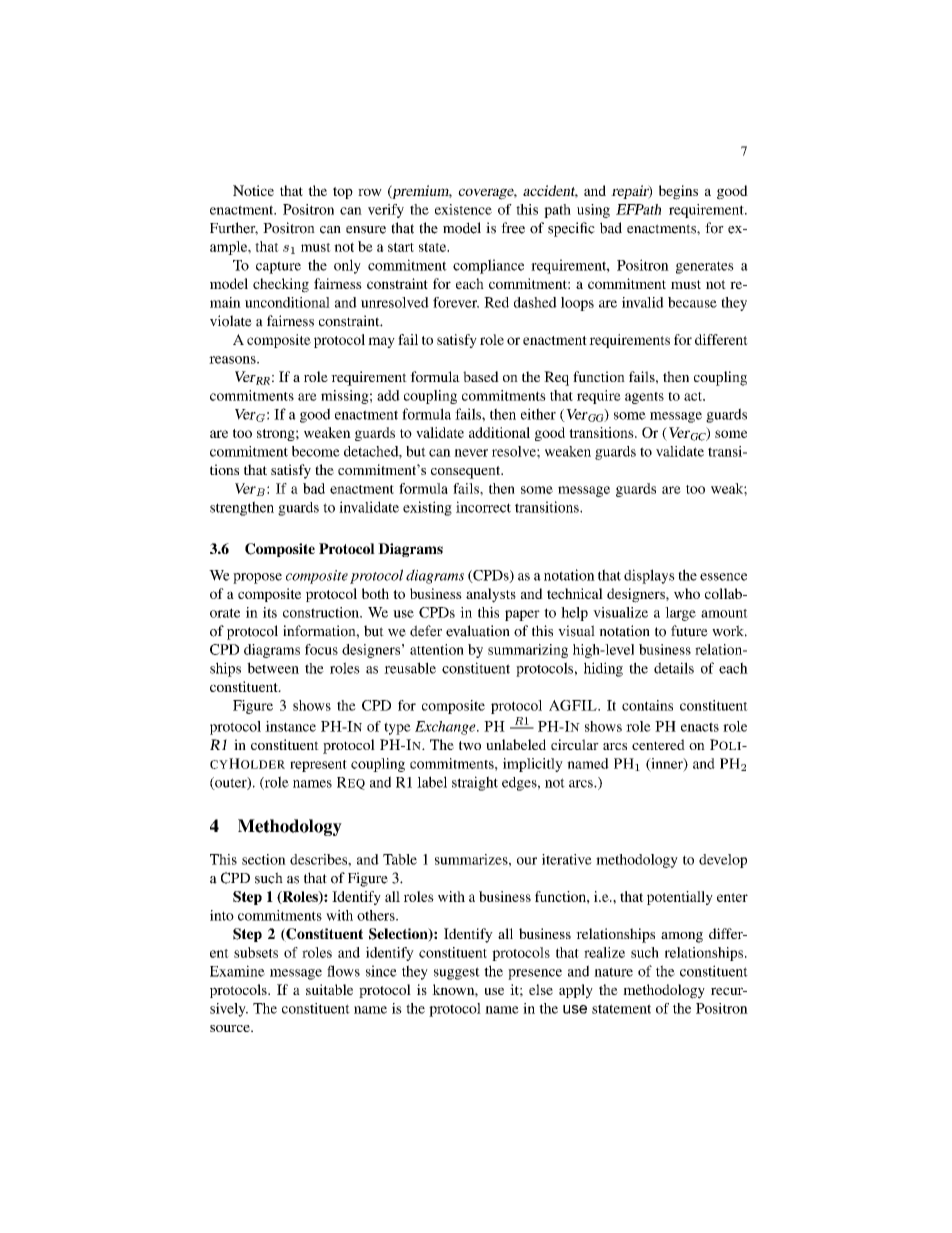 The width and height of the screenshot is (952, 1233). What do you see at coordinates (700, 727) in the screenshot?
I see `enacts` at bounding box center [700, 727].
